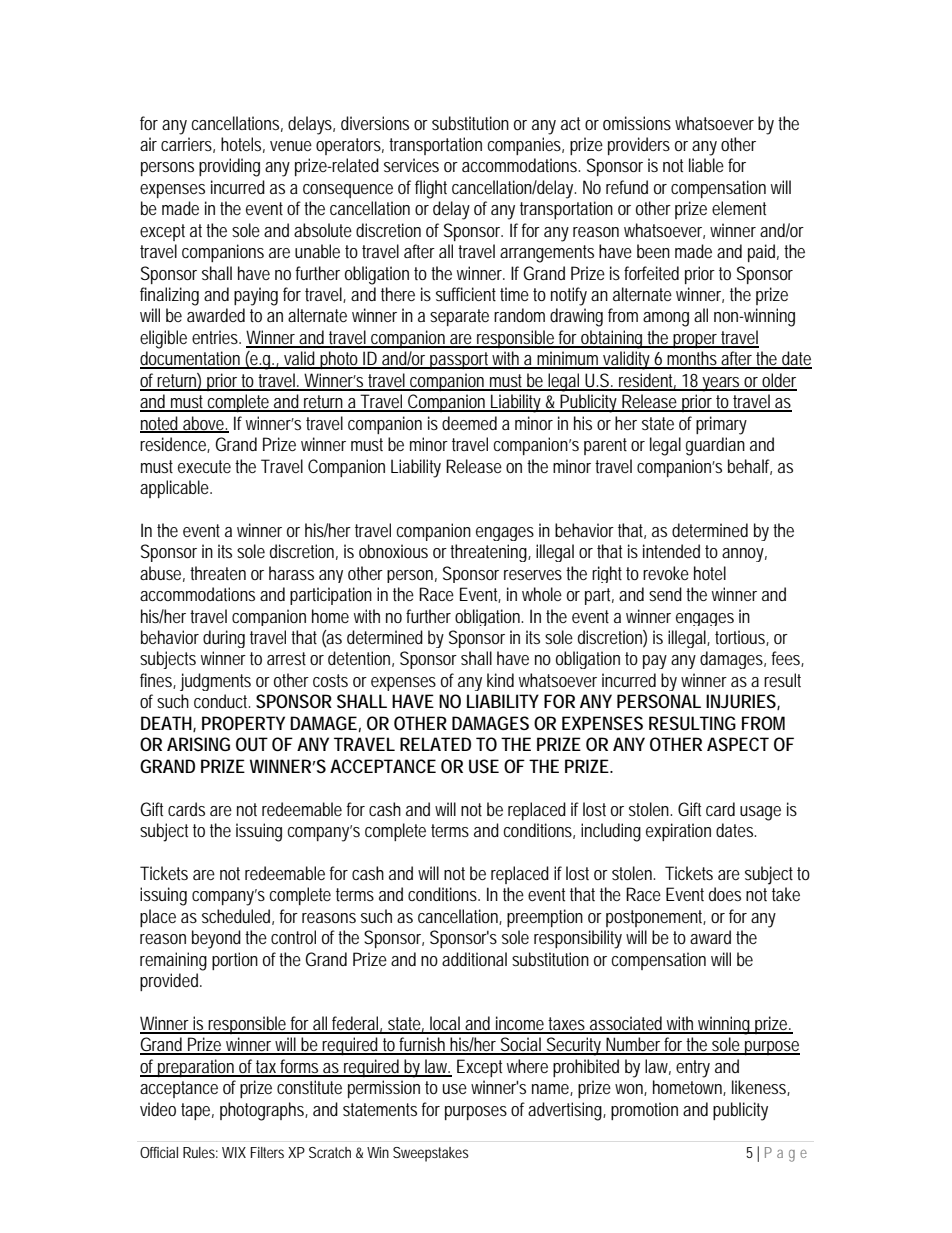 The height and width of the page is (1233, 952). I want to click on guardian, so click(715, 446).
